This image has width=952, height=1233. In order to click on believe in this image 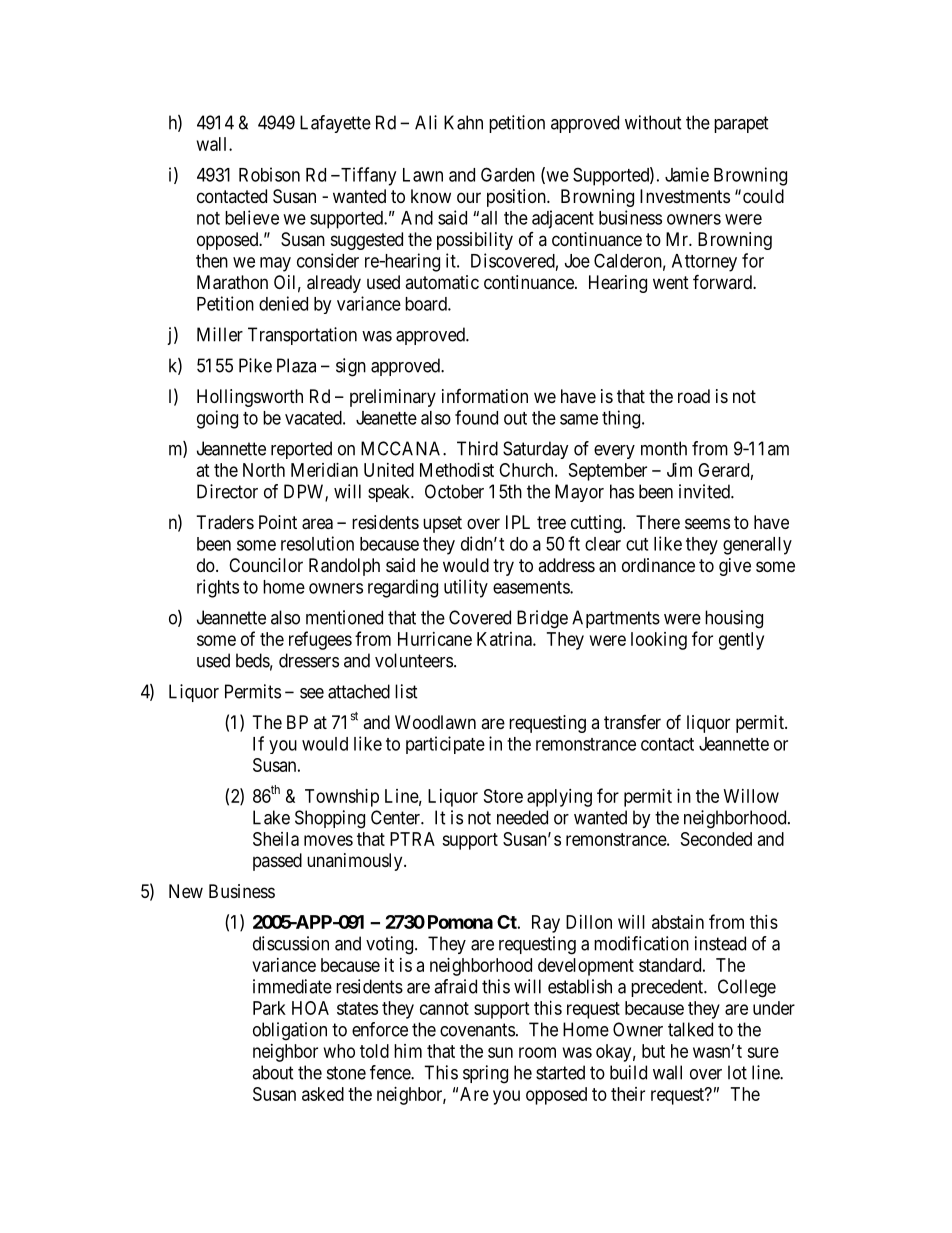, I will do `click(252, 217)`.
